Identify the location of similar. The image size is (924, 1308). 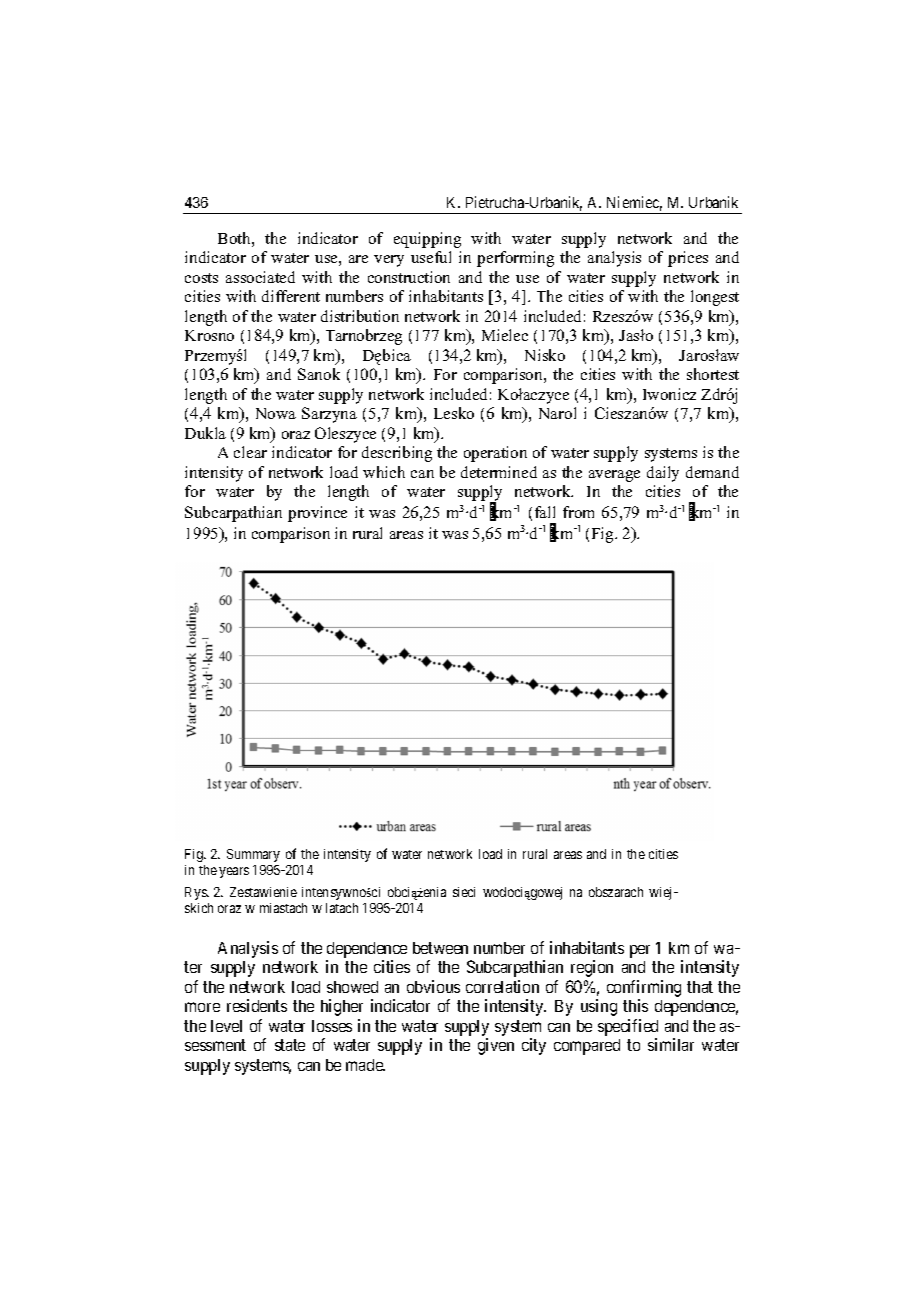
(671, 1044).
